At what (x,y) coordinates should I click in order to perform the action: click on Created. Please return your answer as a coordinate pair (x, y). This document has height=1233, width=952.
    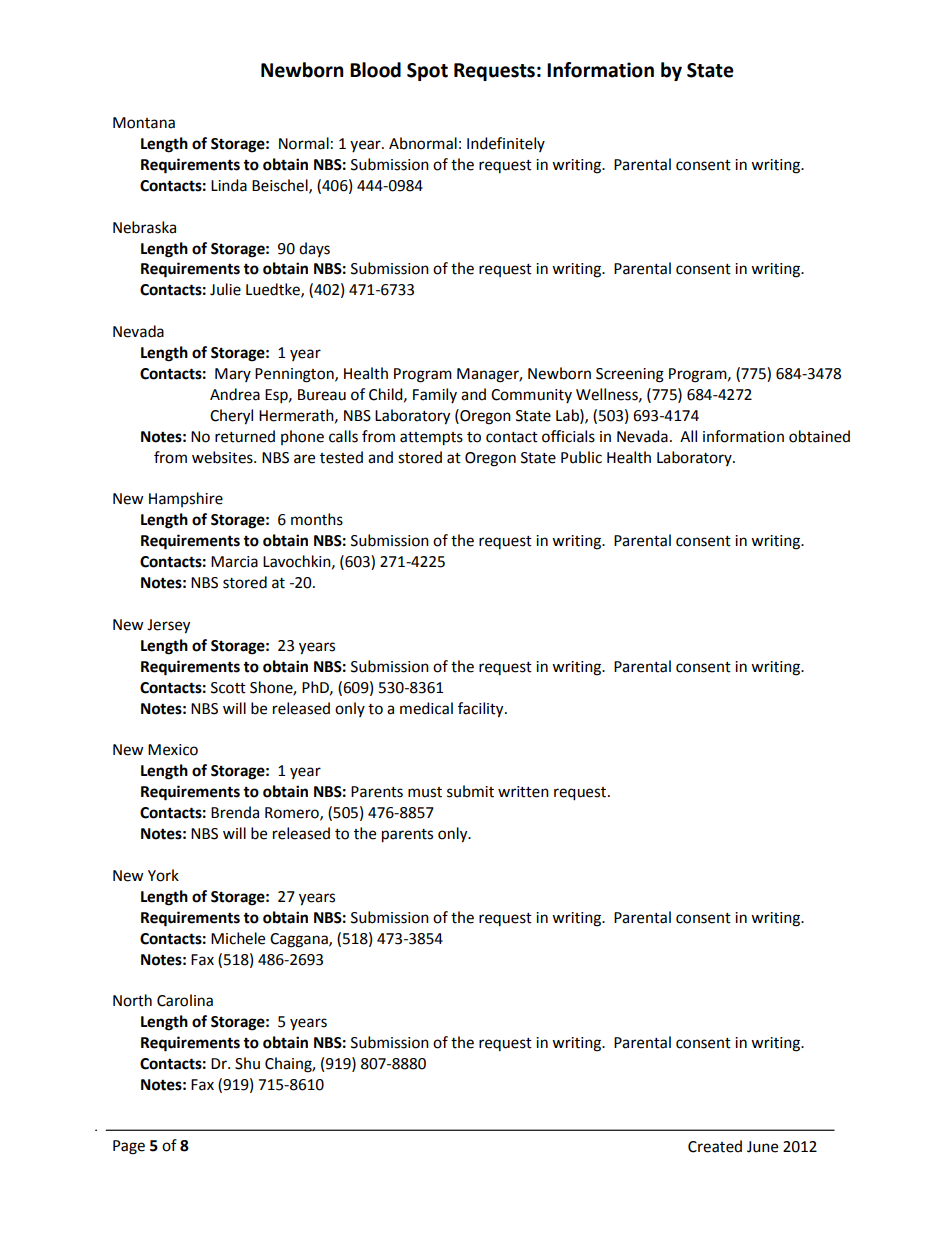
    Looking at the image, I should click on (715, 1146).
